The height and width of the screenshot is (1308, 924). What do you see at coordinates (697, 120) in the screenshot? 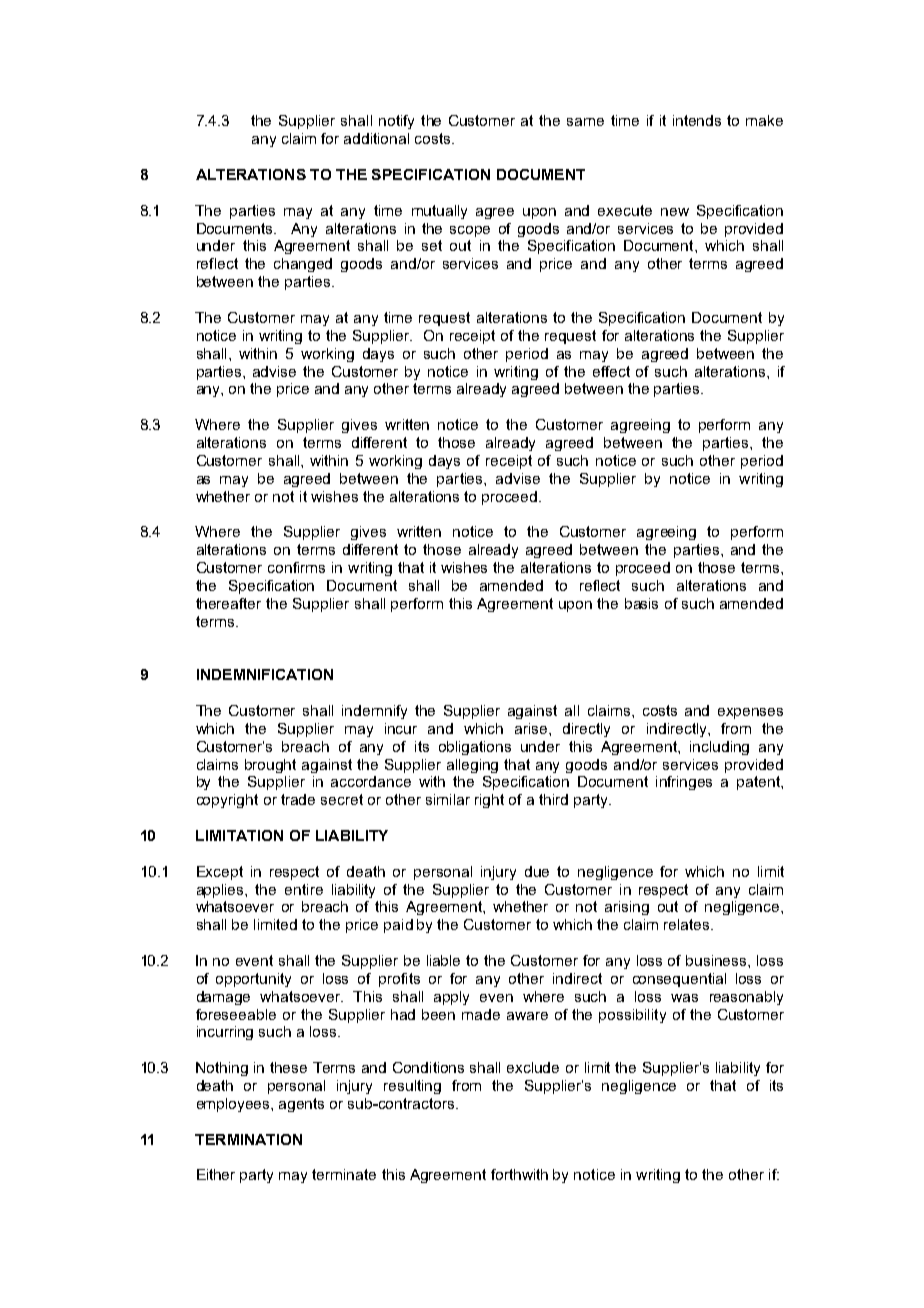
I see `intends` at bounding box center [697, 120].
